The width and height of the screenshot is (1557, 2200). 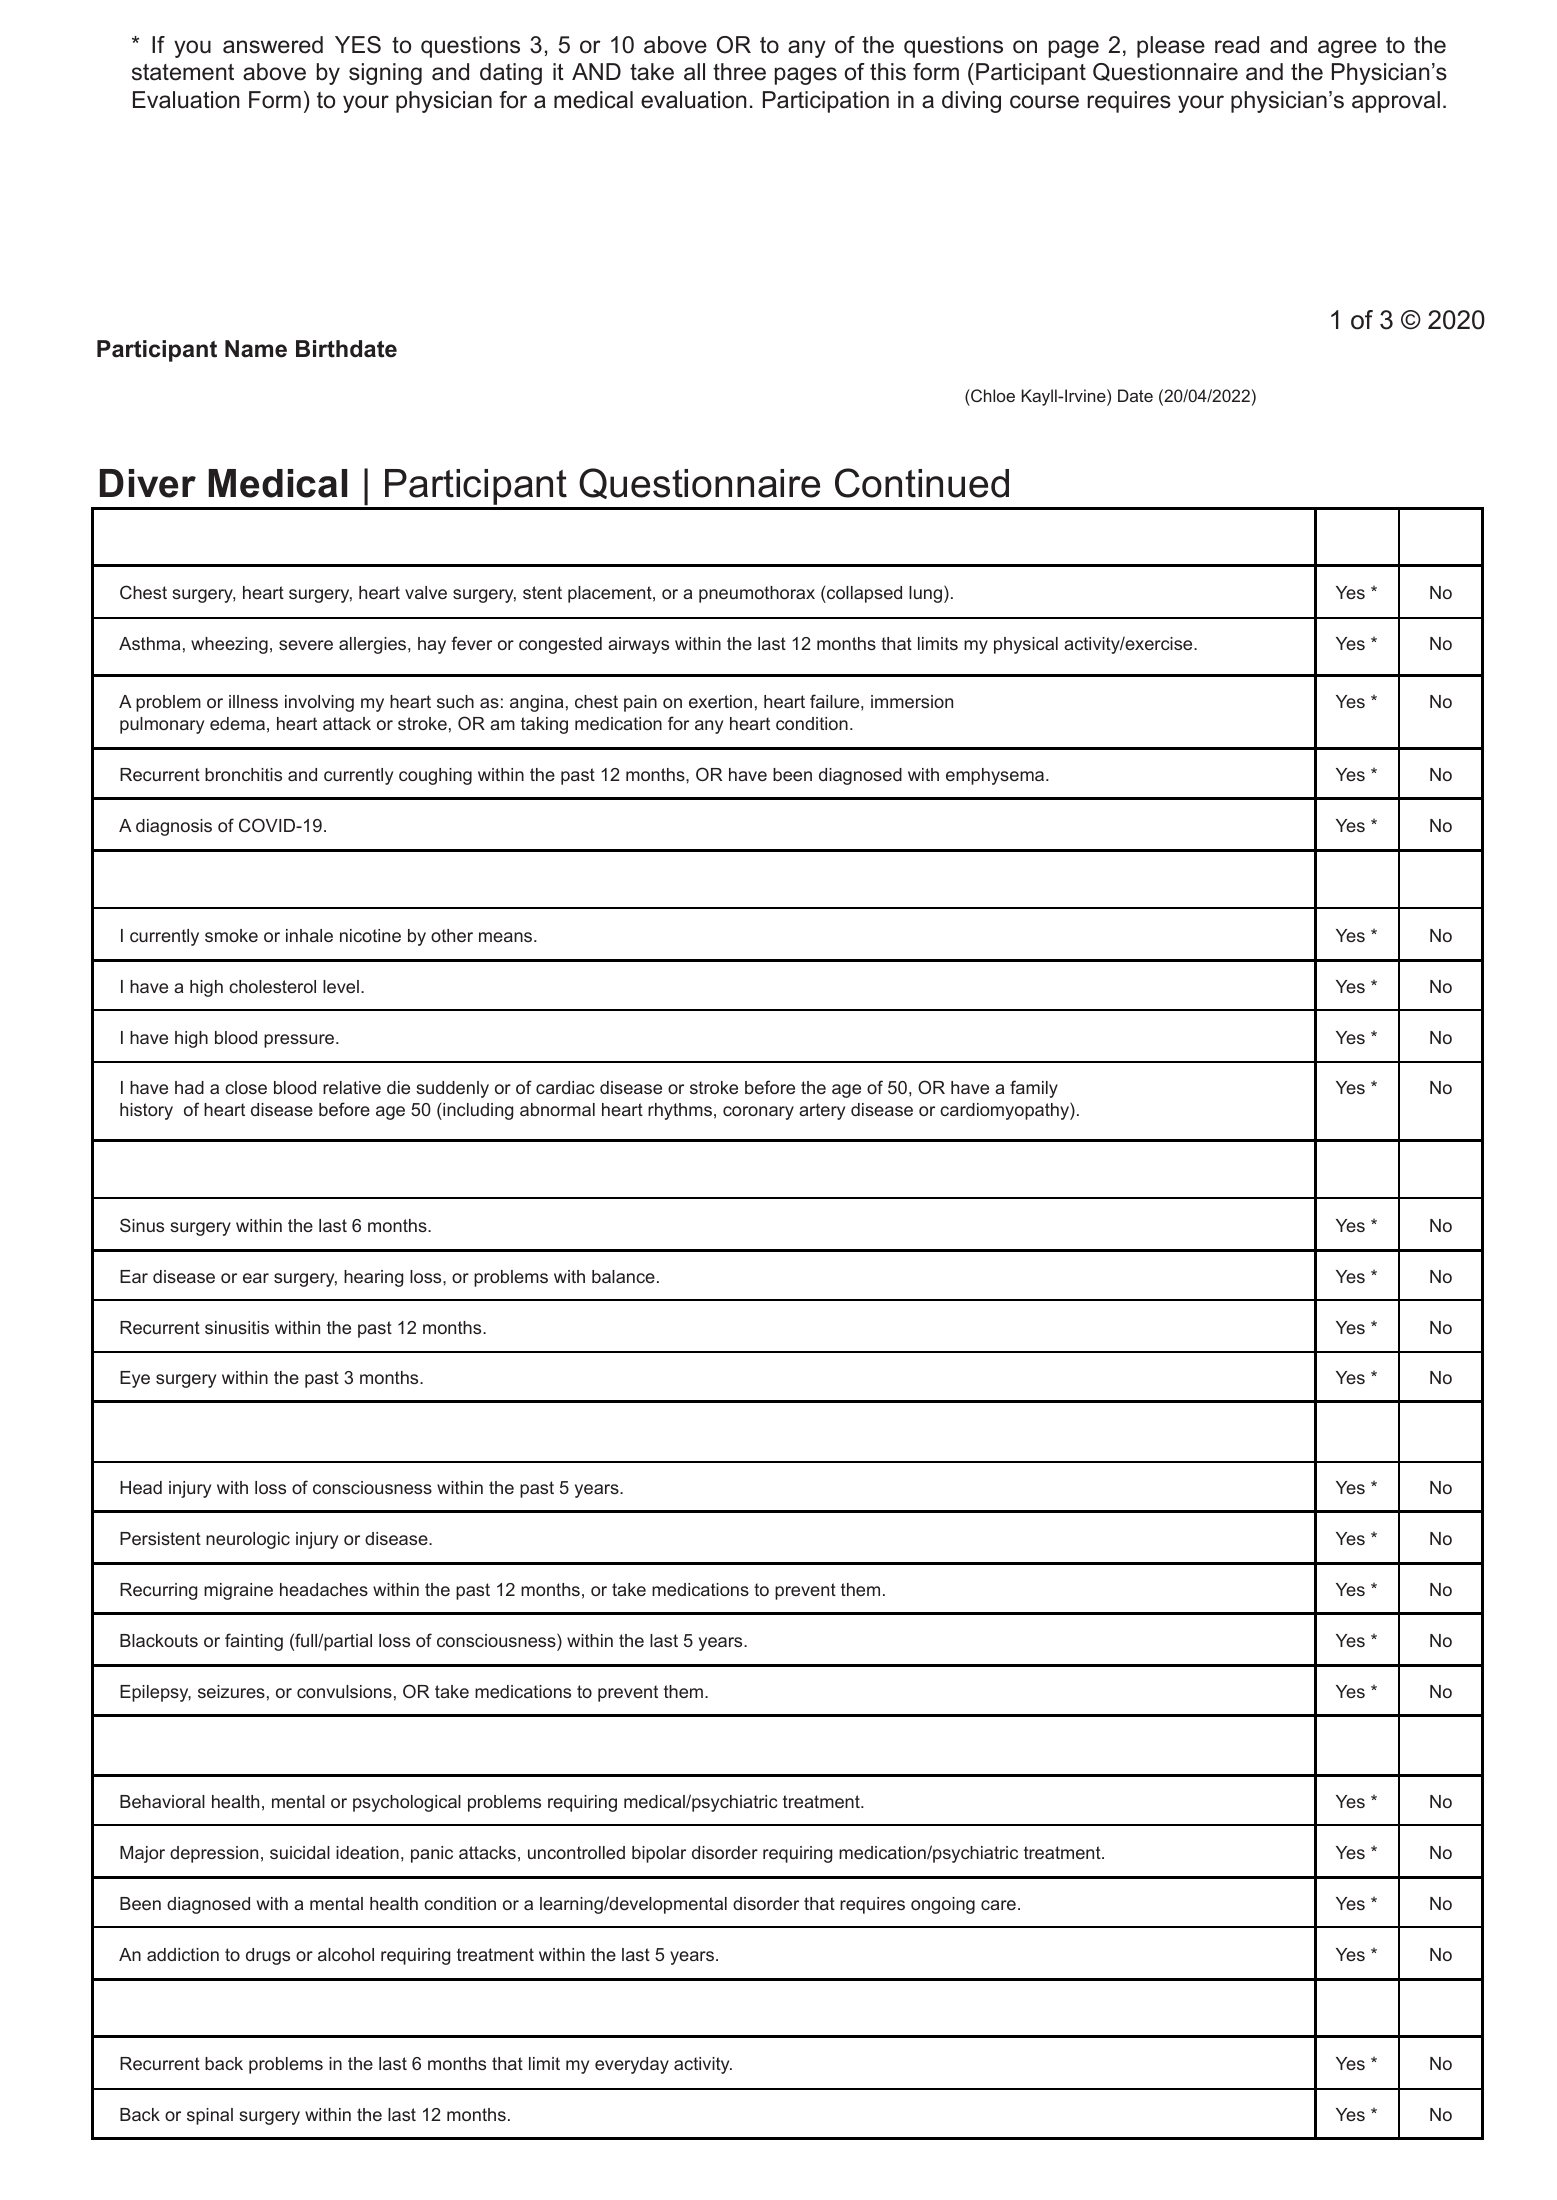 I want to click on emphysema, so click(x=996, y=776).
